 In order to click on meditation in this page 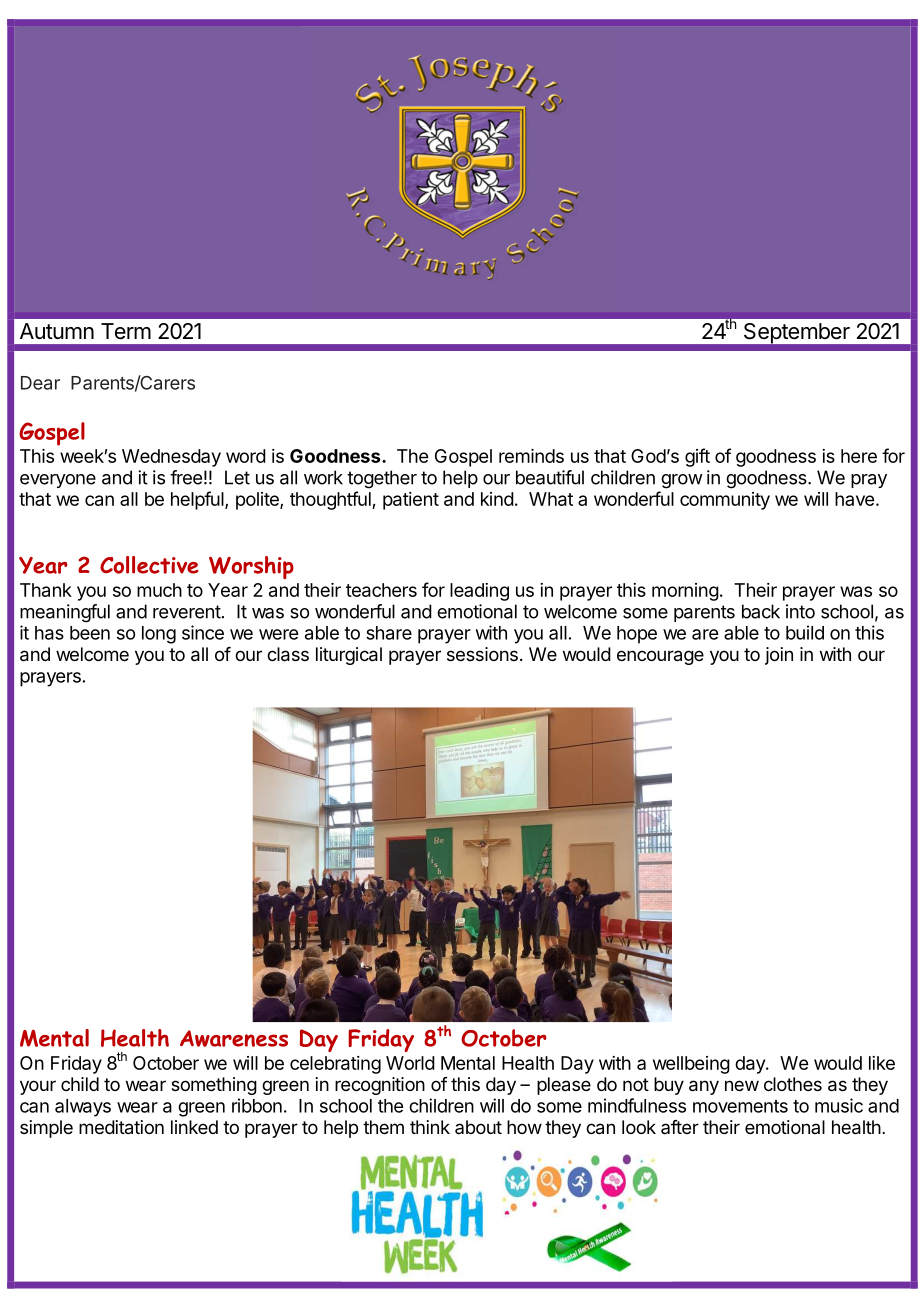, I will do `click(121, 1127)`.
